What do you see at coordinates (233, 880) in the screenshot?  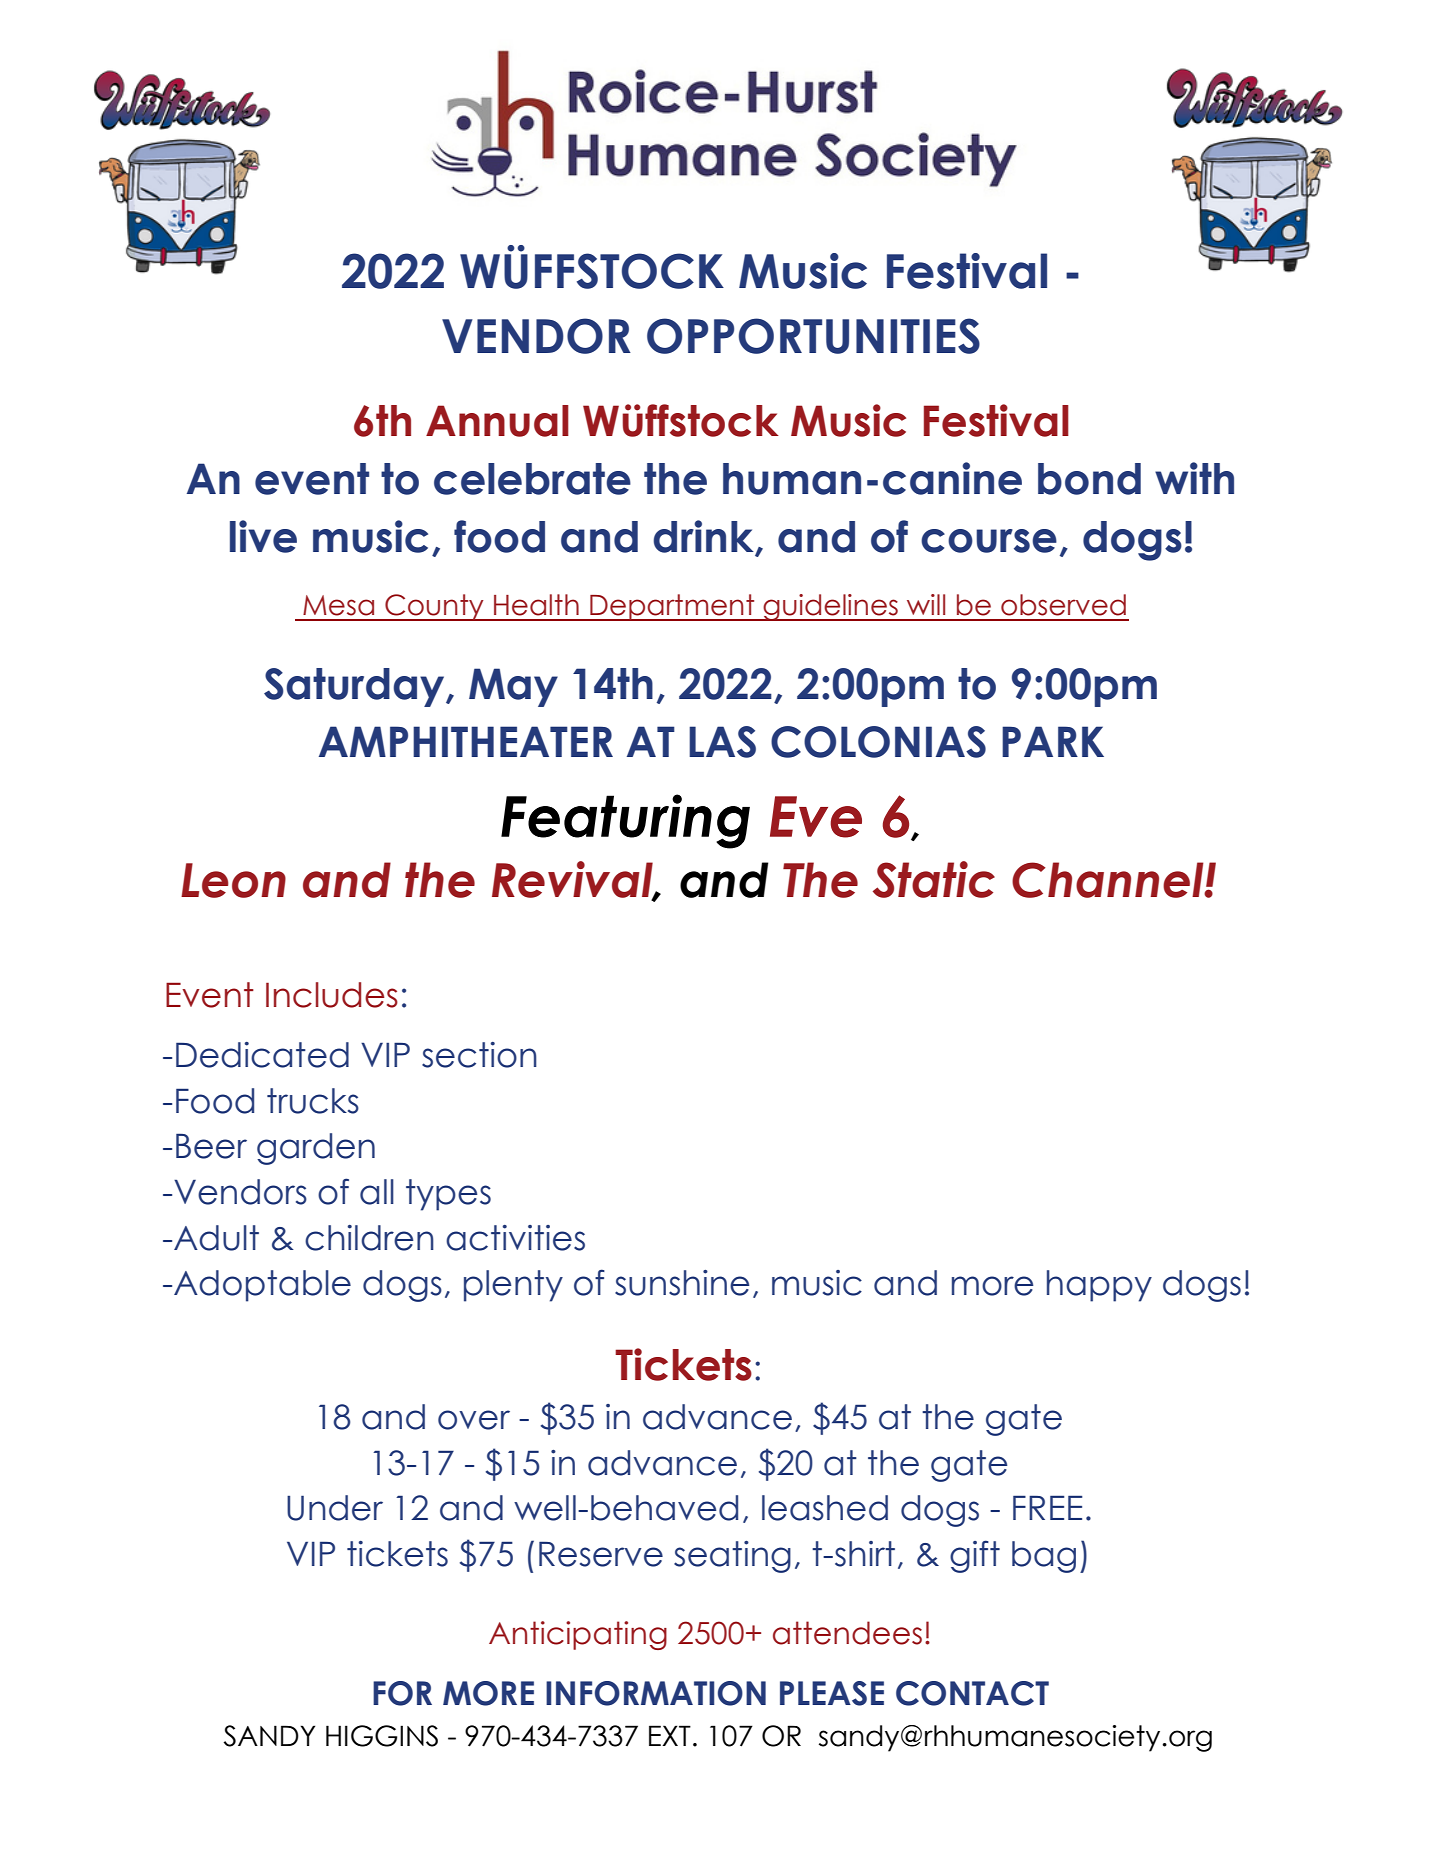 I see `Leon` at bounding box center [233, 880].
